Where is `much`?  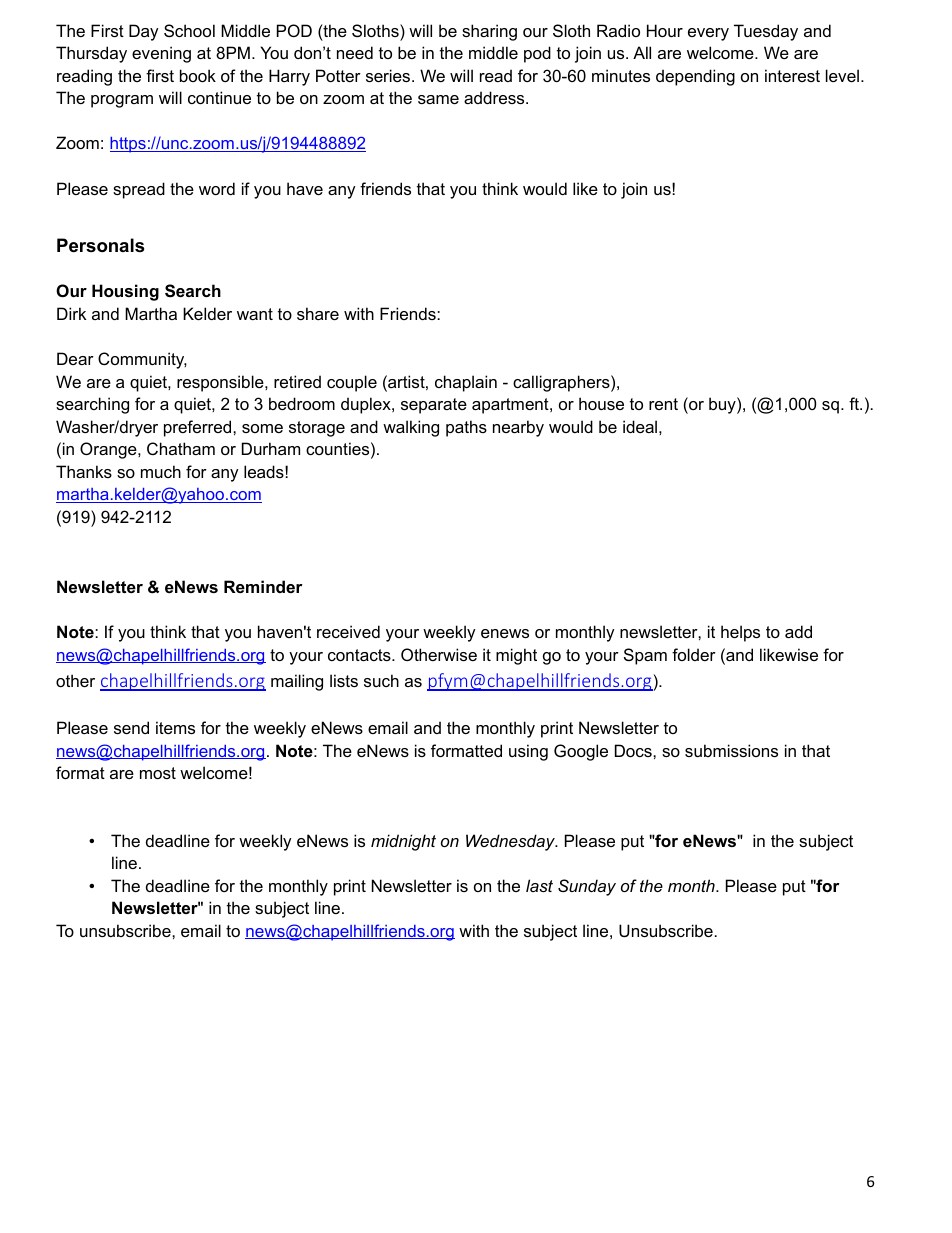 much is located at coordinates (161, 471).
